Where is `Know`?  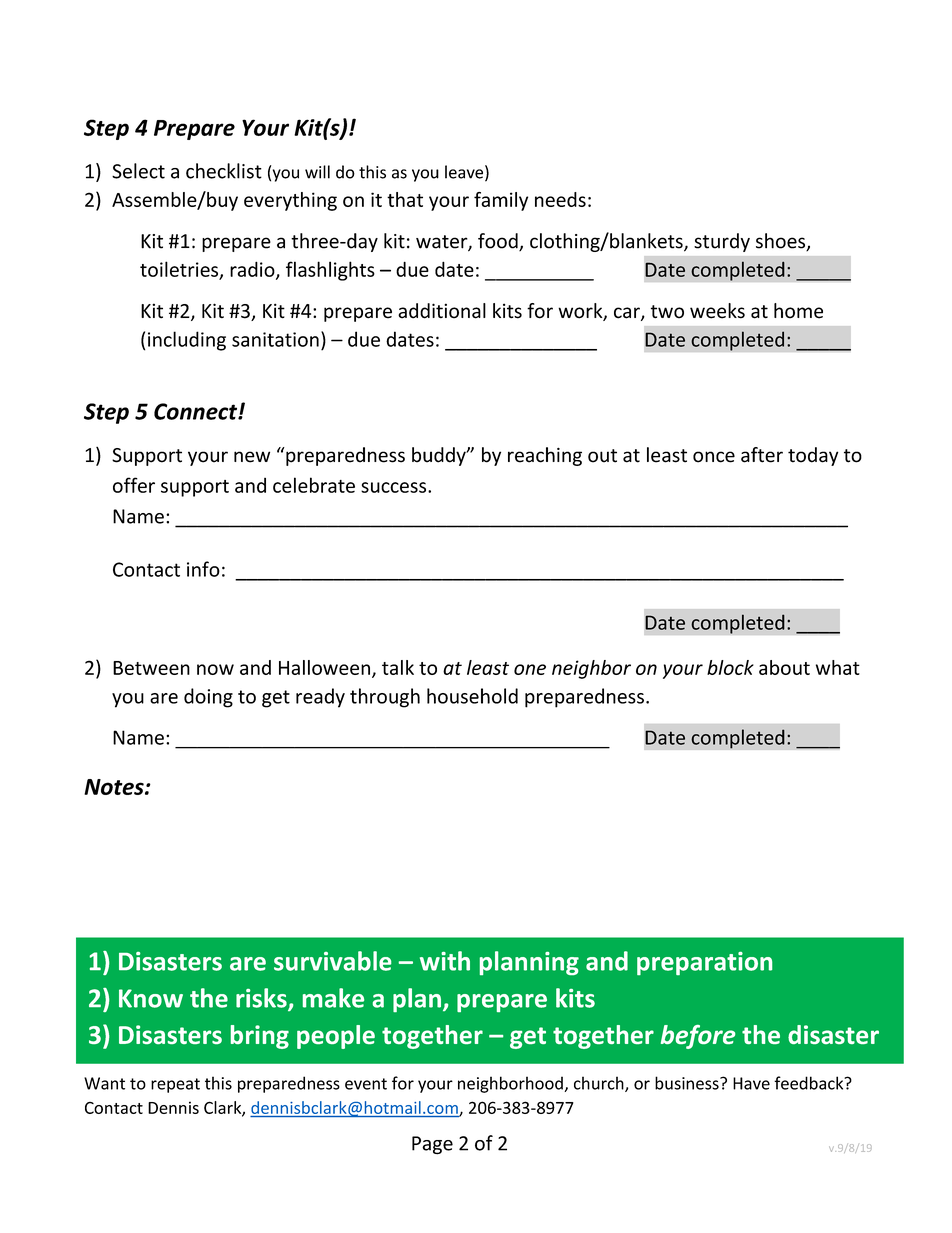
Know is located at coordinates (151, 998).
